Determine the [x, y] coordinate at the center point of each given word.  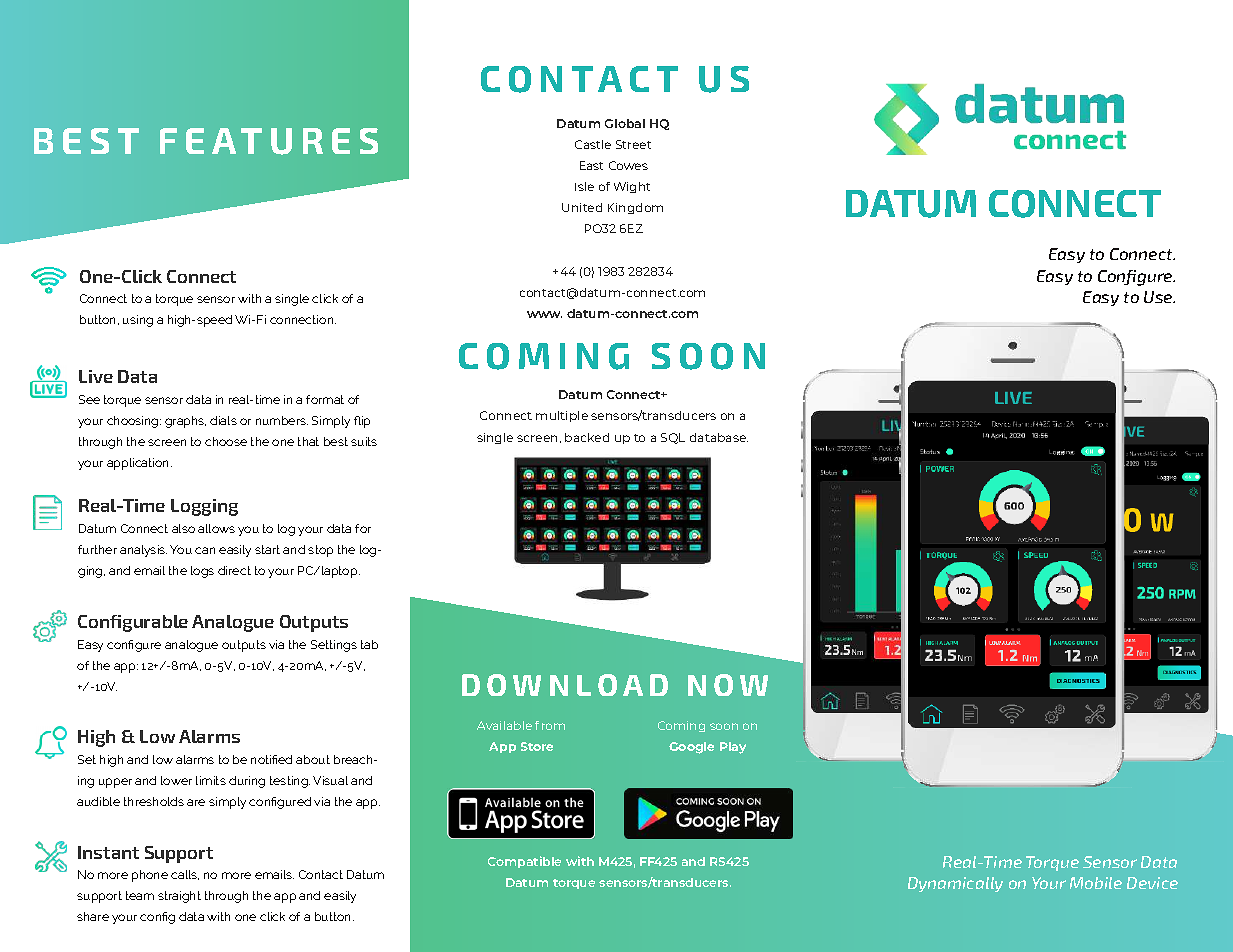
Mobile [1096, 883]
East [591, 165]
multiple [562, 416]
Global [625, 123]
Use [1159, 297]
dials [223, 420]
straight [179, 897]
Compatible [524, 862]
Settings [334, 646]
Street [633, 144]
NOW [728, 685]
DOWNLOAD [565, 685]
